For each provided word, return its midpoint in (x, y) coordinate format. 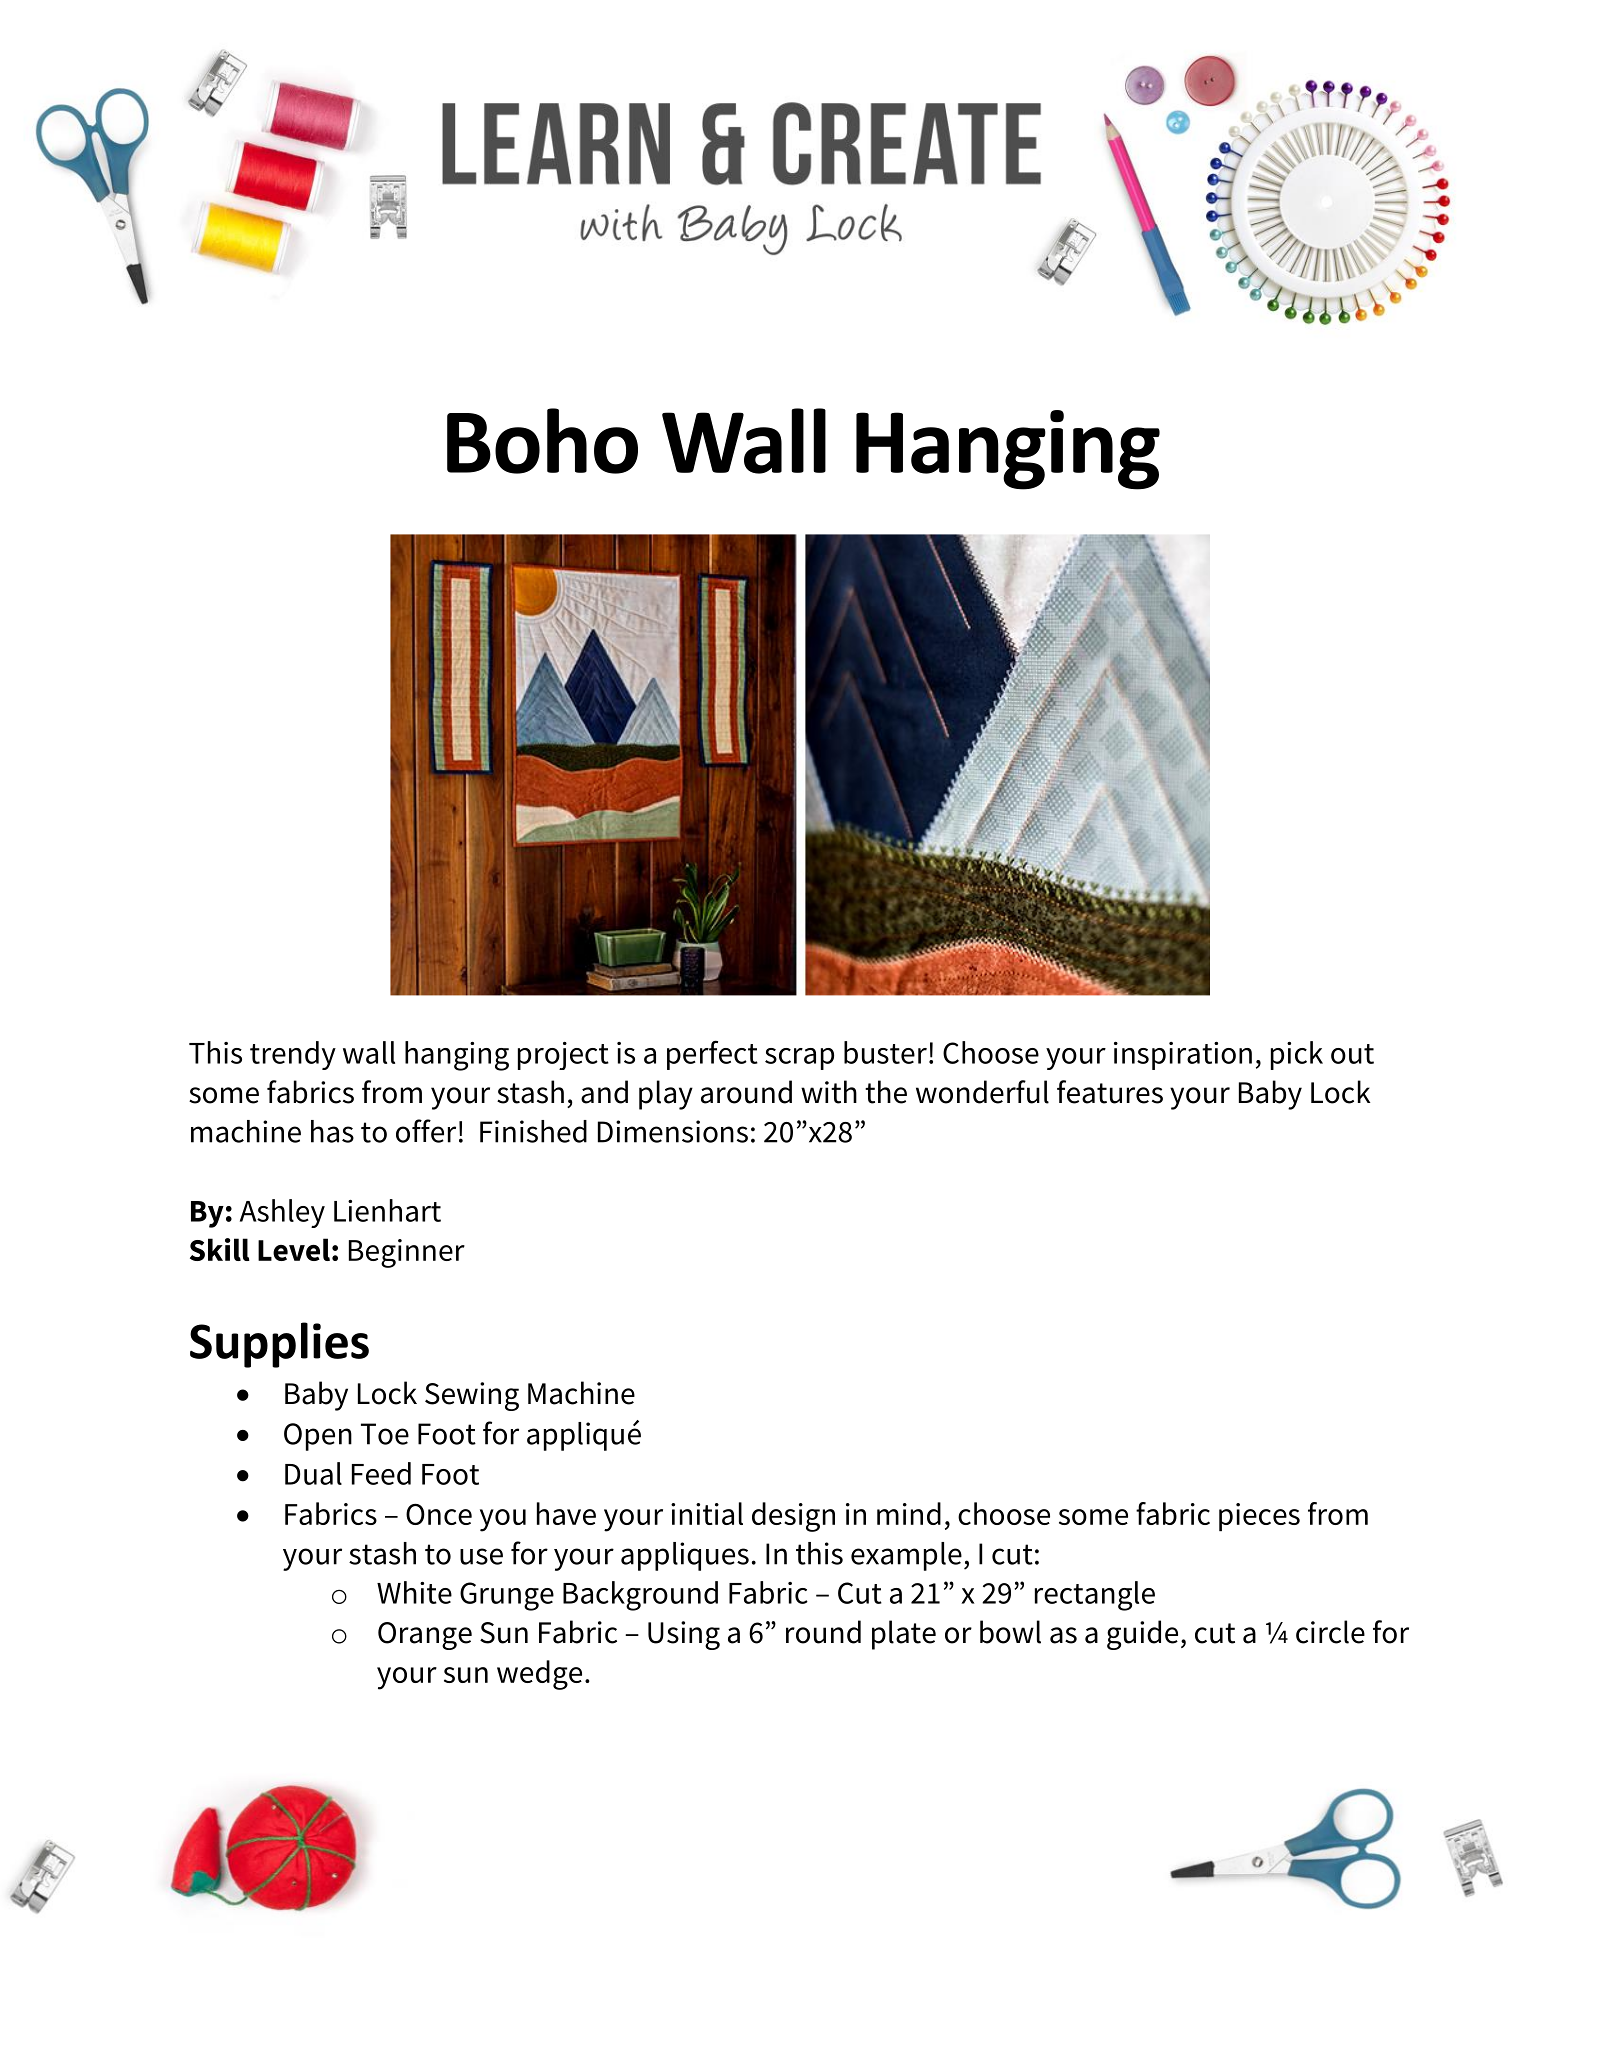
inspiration (1183, 1056)
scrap (799, 1059)
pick (1297, 1055)
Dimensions (673, 1131)
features (1110, 1092)
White (414, 1592)
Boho (542, 441)
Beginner (407, 1253)
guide (1142, 1635)
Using (684, 1635)
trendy (293, 1055)
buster (885, 1052)
